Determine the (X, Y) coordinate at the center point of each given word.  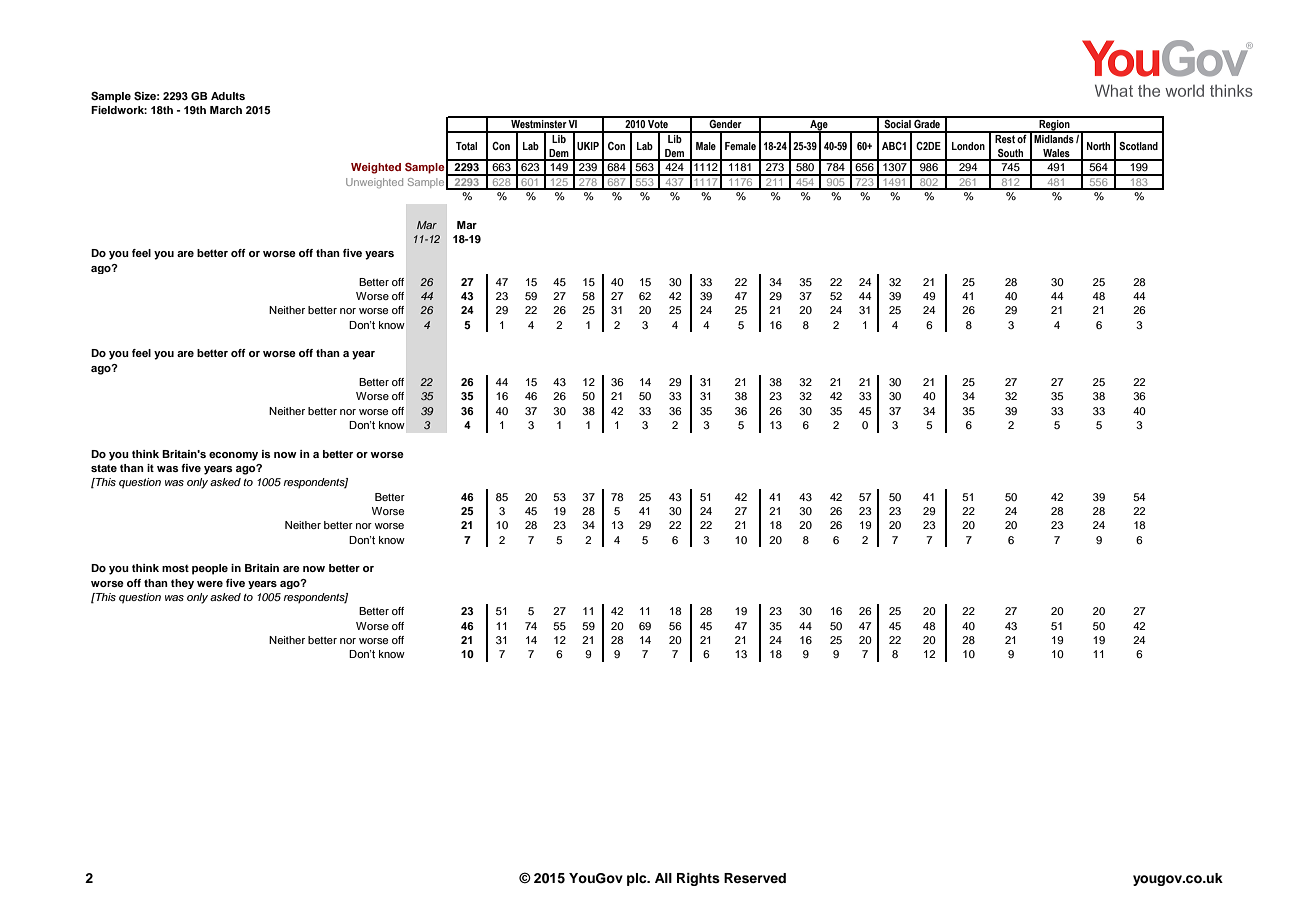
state (104, 468)
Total (466, 146)
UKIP (588, 146)
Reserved (755, 878)
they (182, 584)
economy (233, 456)
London (968, 146)
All (663, 878)
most (175, 568)
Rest (1005, 137)
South (1011, 154)
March (226, 110)
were (210, 584)
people (210, 569)
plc (638, 879)
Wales (1056, 154)
